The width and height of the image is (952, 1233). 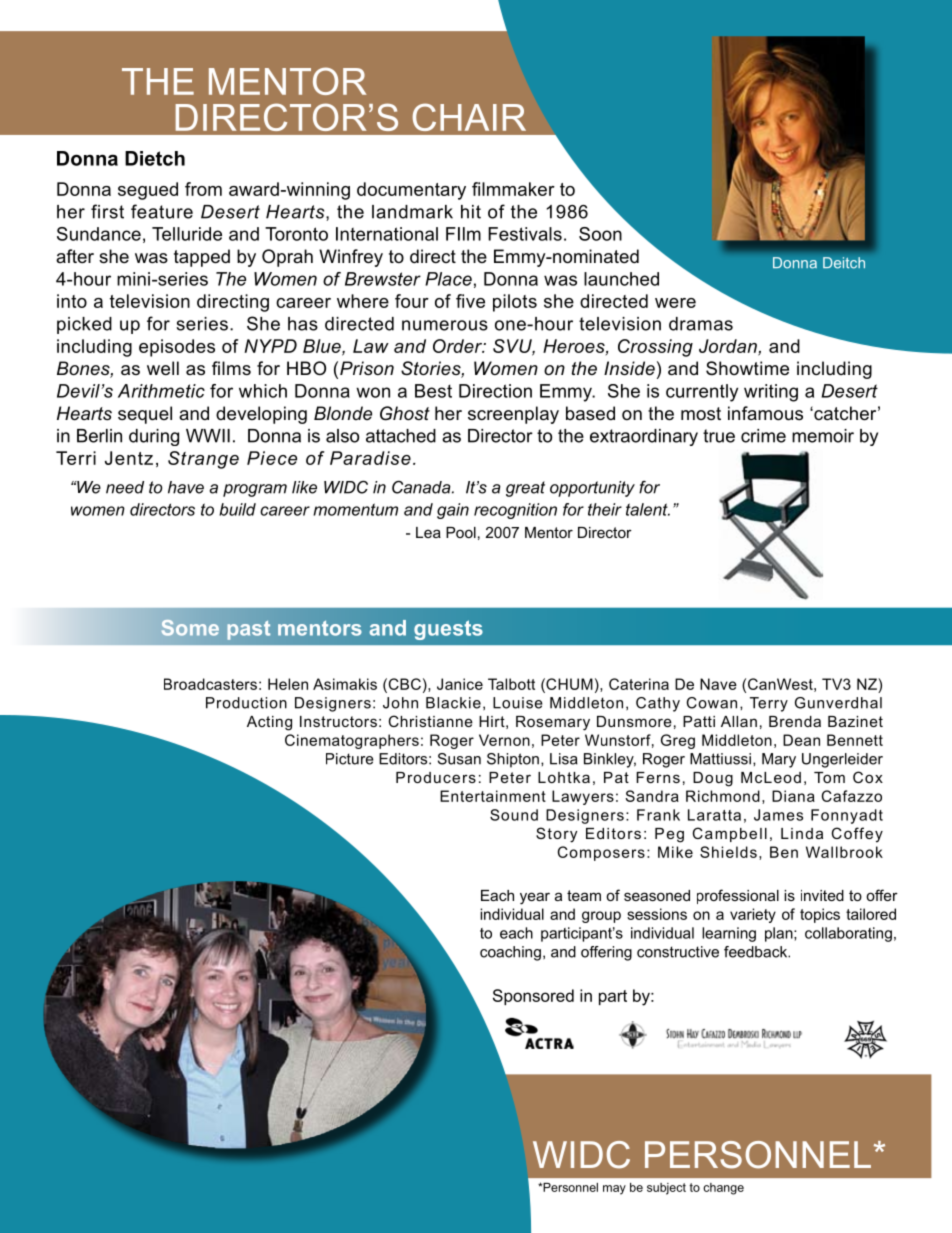 I want to click on Best, so click(x=433, y=391).
